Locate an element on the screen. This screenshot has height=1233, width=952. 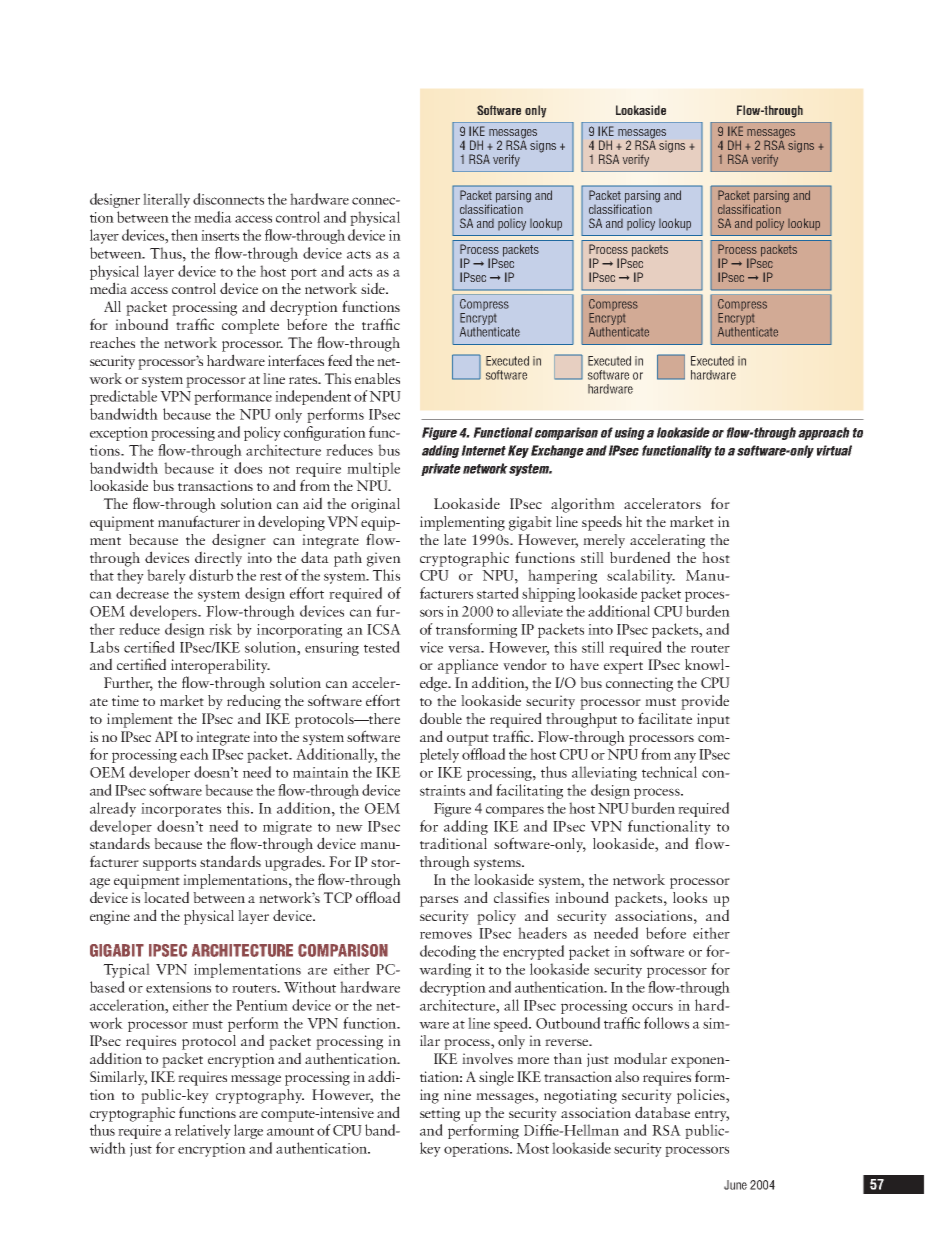
virtual is located at coordinates (834, 450).
